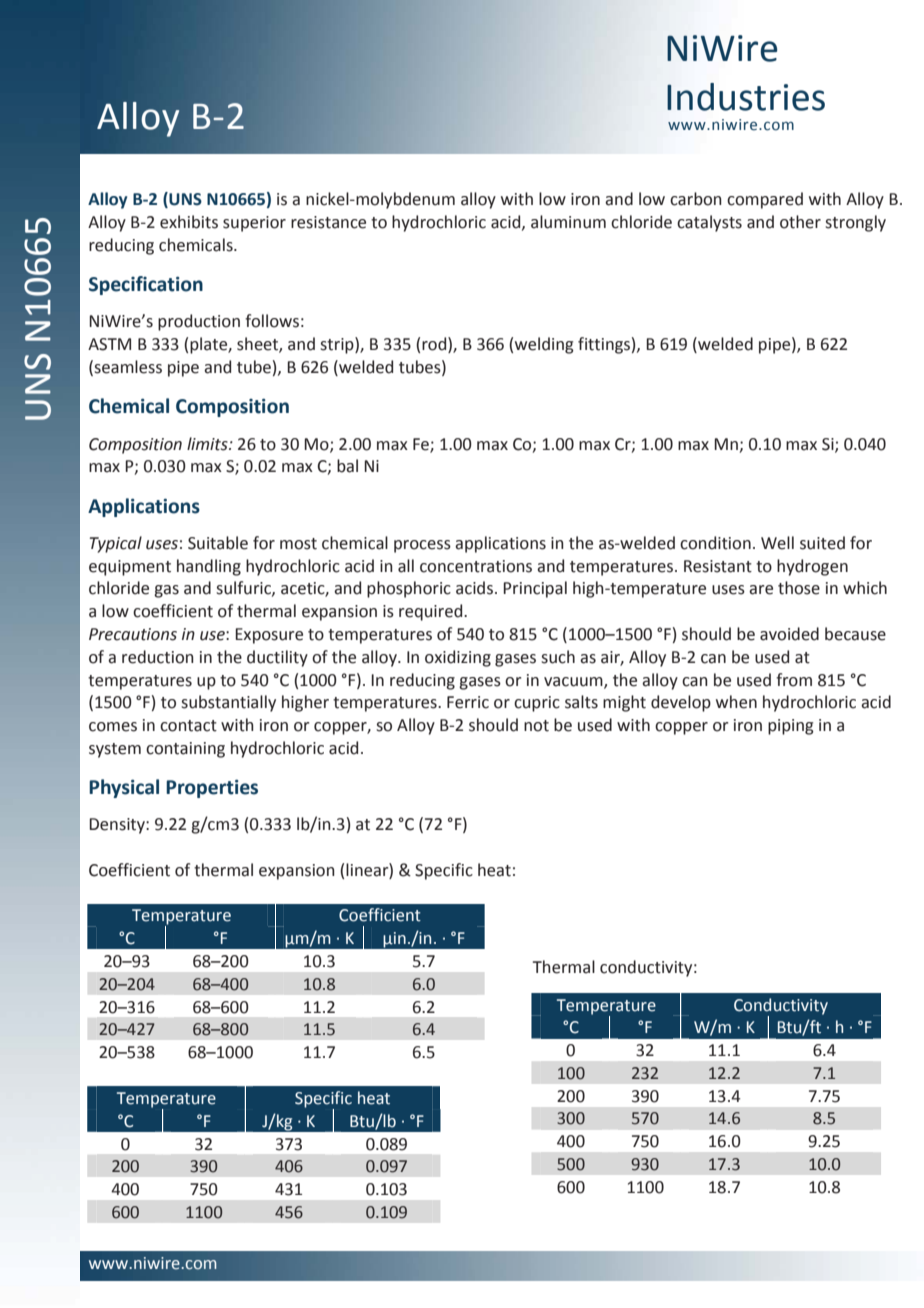  I want to click on Properties, so click(212, 788).
